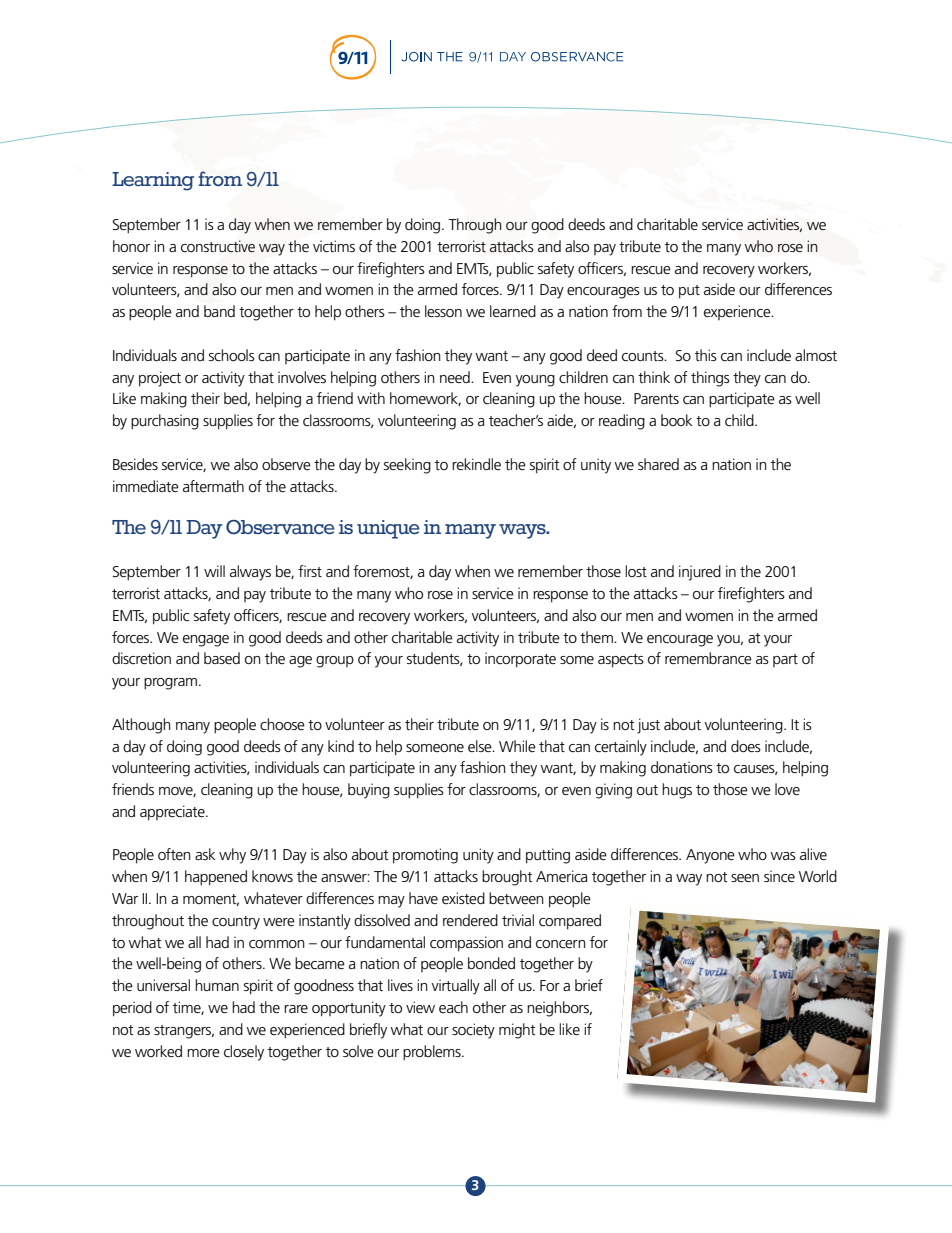 Image resolution: width=952 pixels, height=1233 pixels. I want to click on Although, so click(141, 726).
